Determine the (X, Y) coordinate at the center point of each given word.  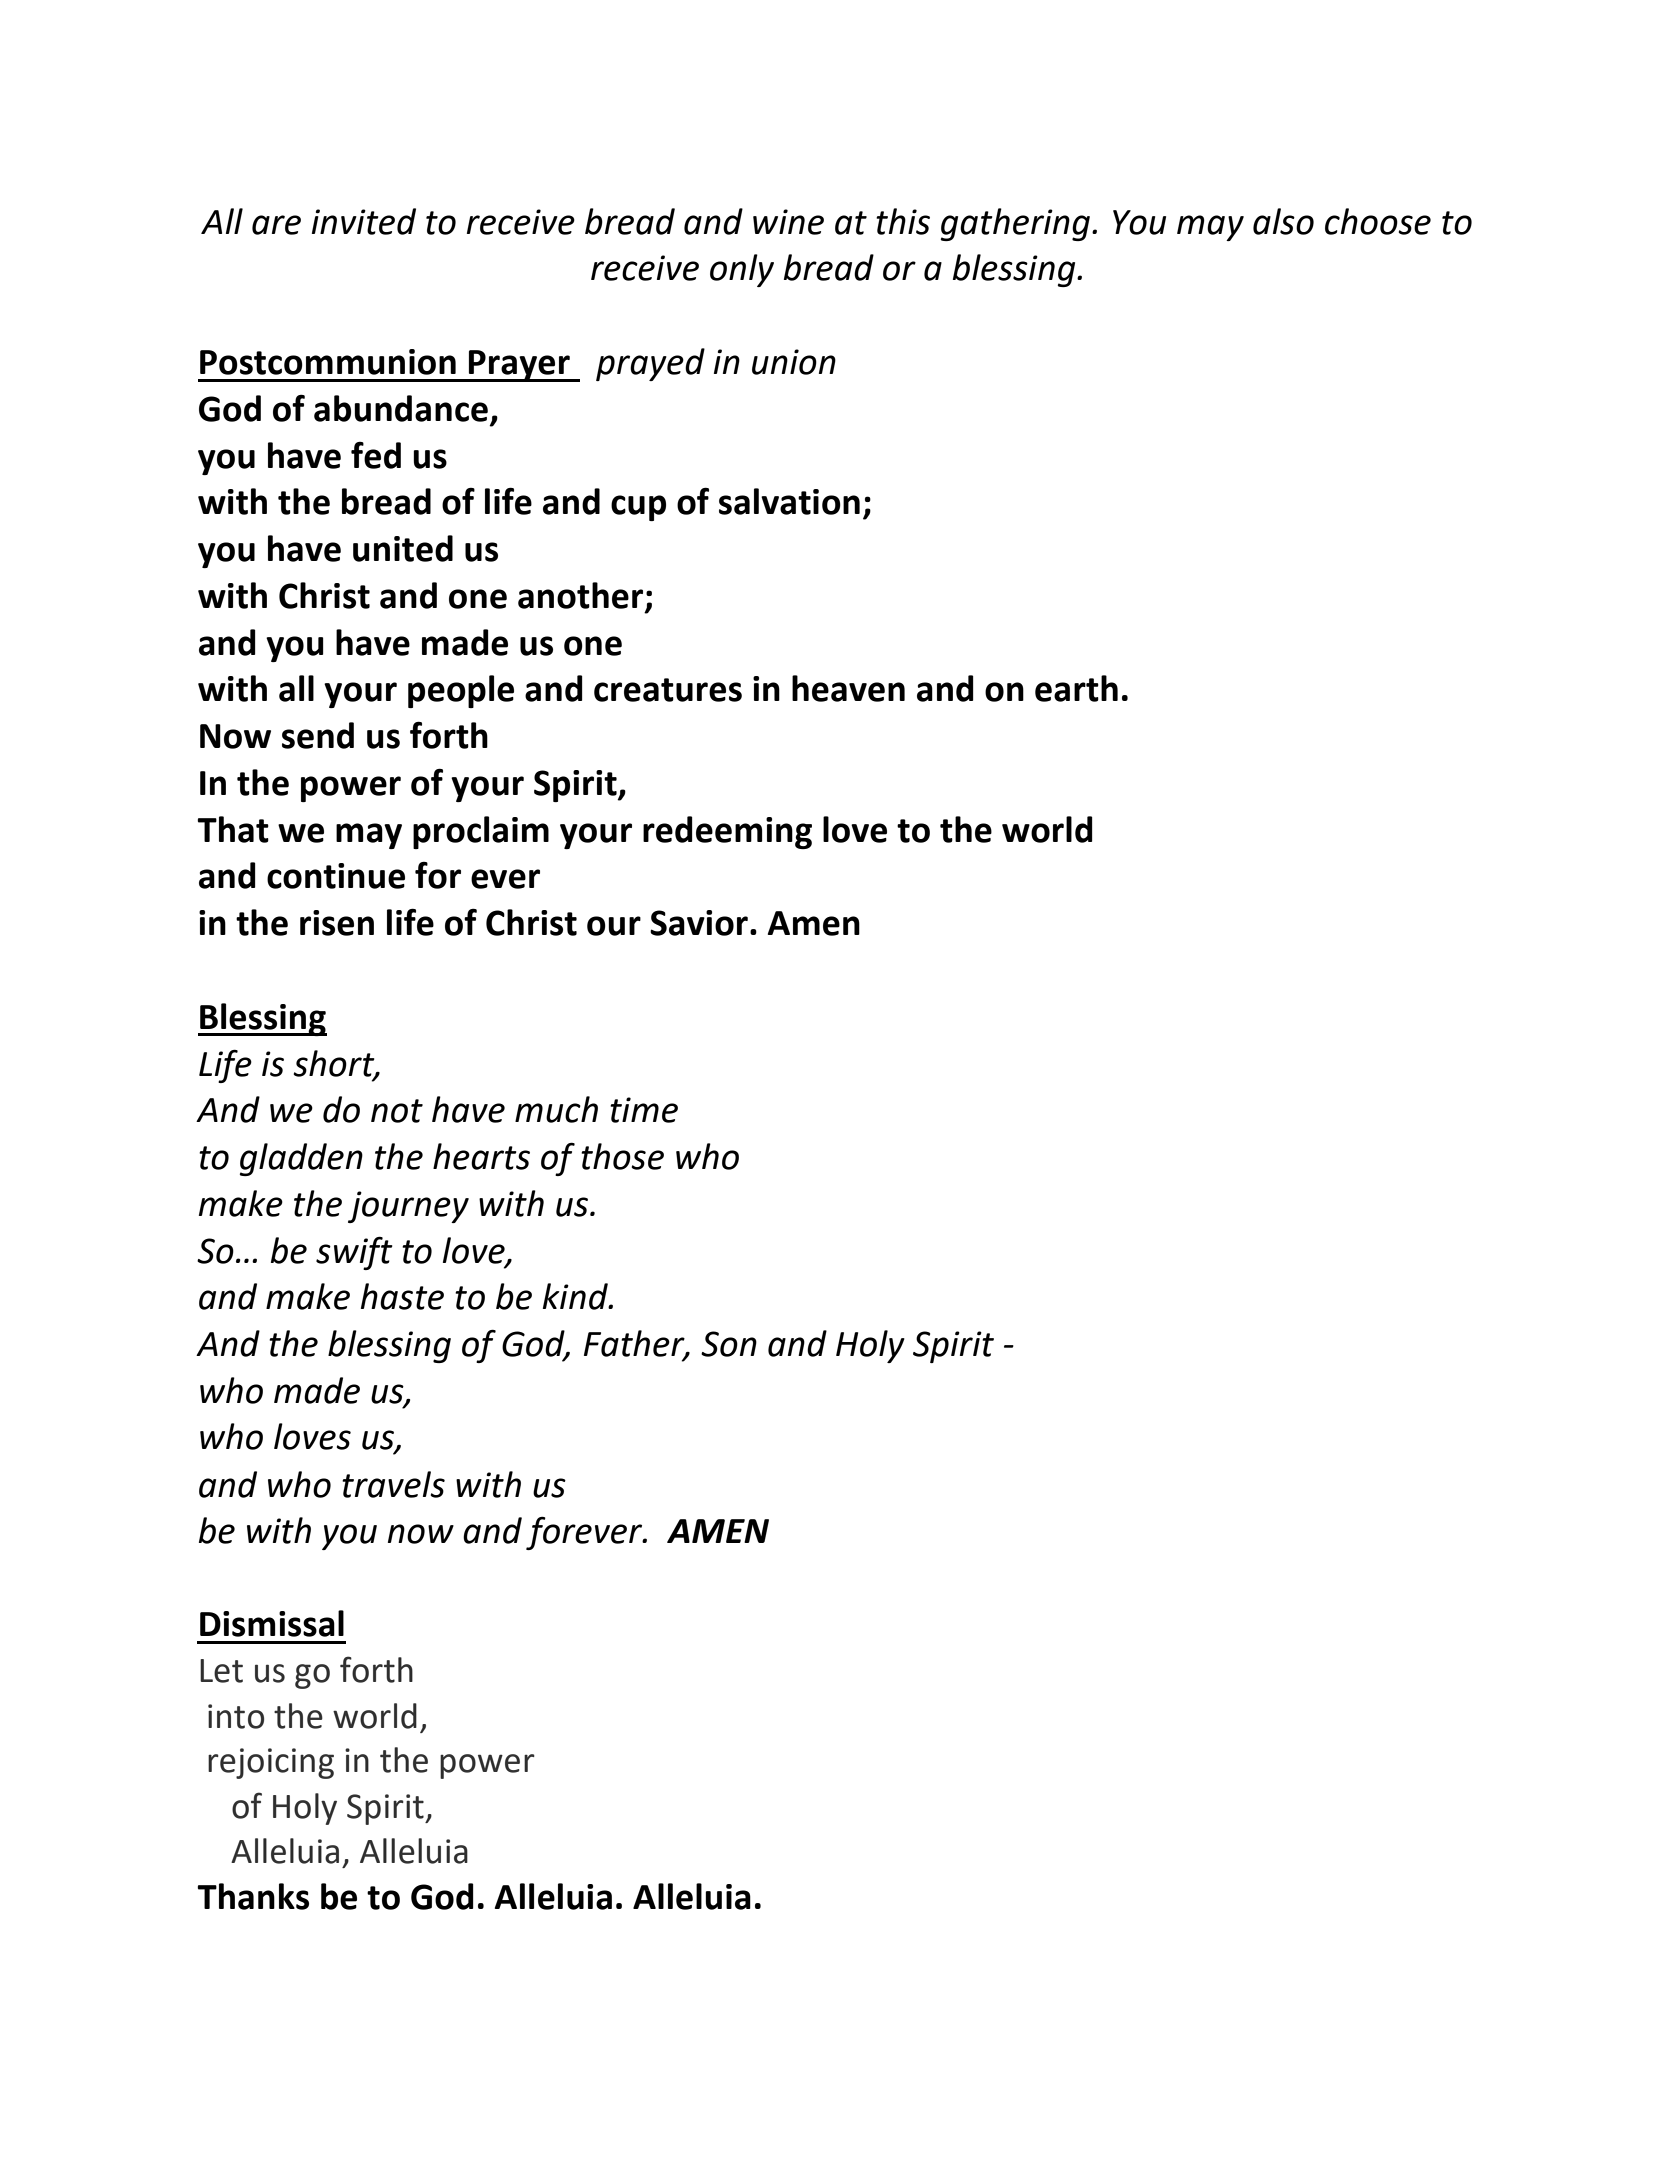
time (644, 1110)
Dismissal (272, 1623)
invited (364, 221)
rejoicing (271, 1763)
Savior (699, 923)
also (1283, 221)
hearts (481, 1156)
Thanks (253, 1896)
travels (393, 1484)
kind (576, 1296)
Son (729, 1344)
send (318, 735)
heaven (848, 688)
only (742, 270)
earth (1076, 688)
